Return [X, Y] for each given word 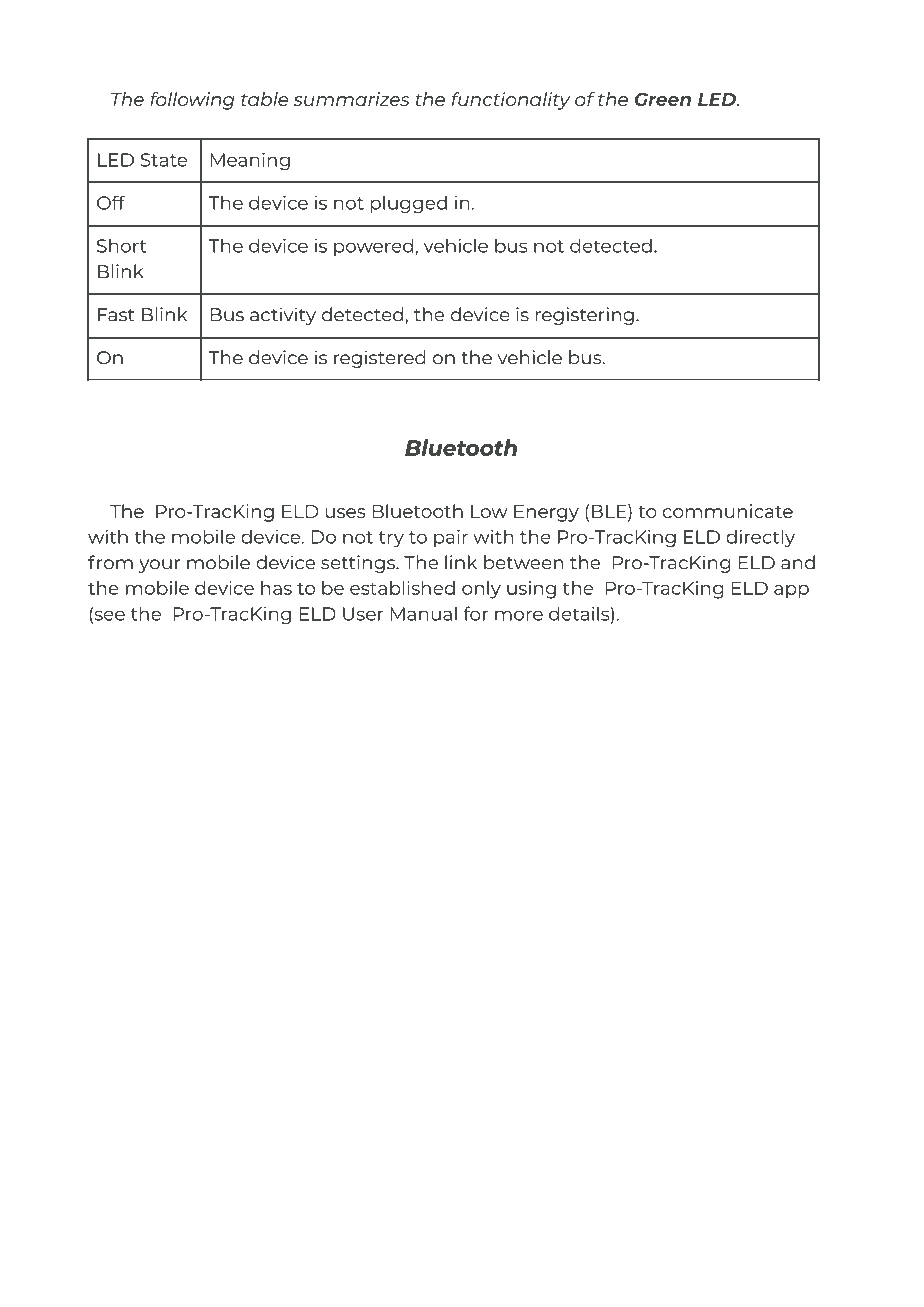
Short [122, 245]
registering [585, 316]
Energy [546, 513]
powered [373, 247]
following [192, 101]
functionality [511, 101]
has [276, 588]
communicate [728, 511]
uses [345, 513]
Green [663, 99]
